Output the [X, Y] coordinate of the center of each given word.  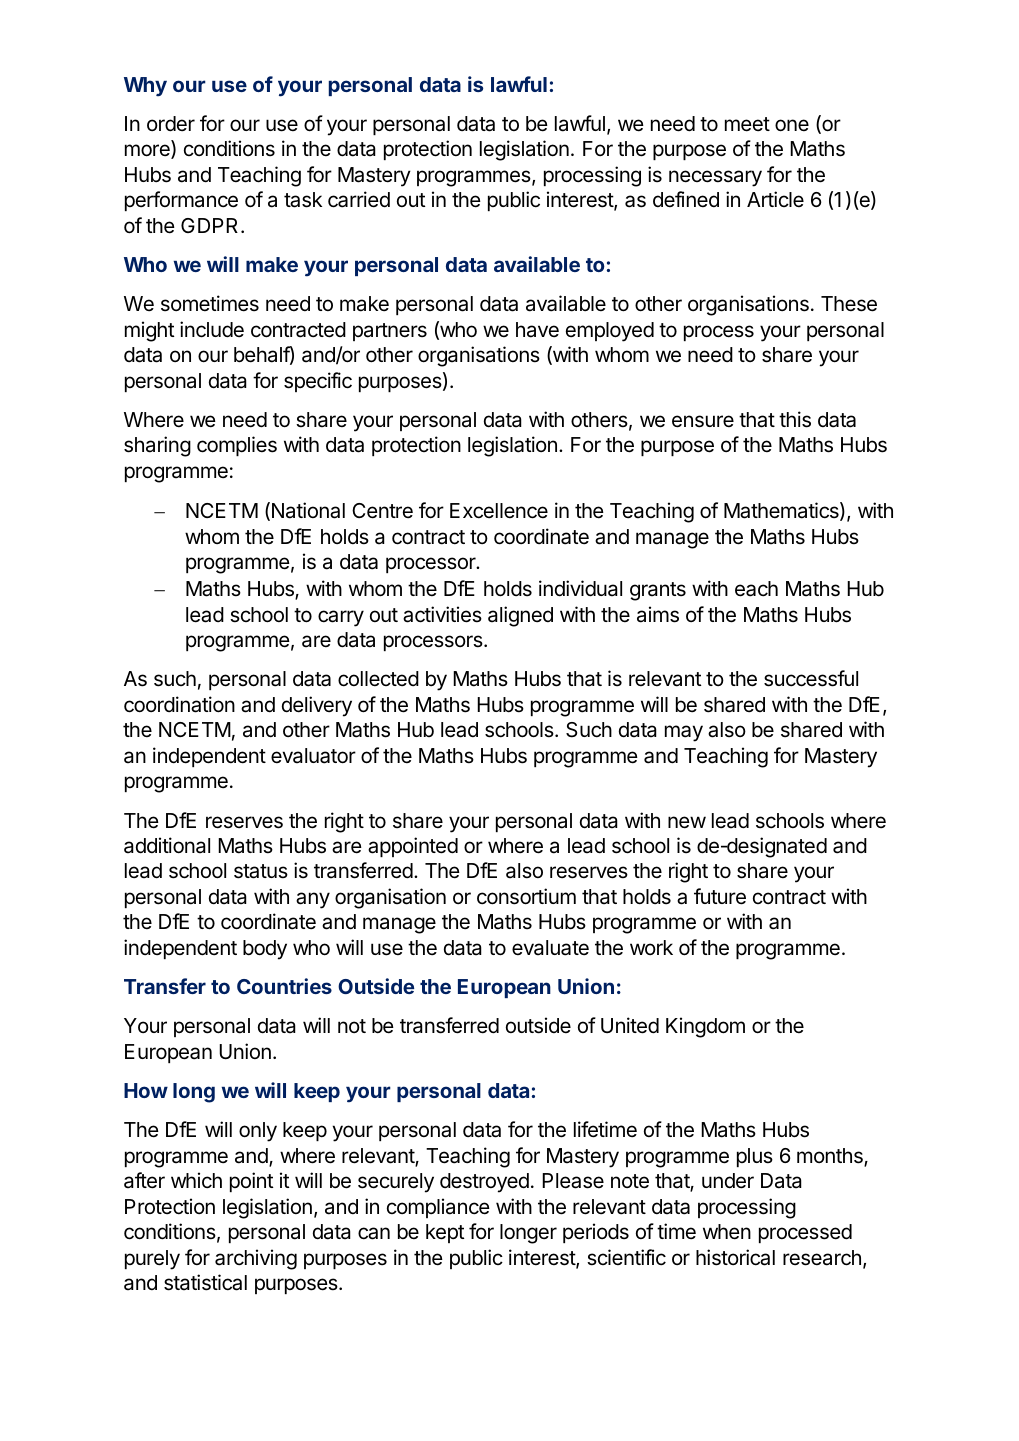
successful [811, 678]
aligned [520, 616]
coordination [179, 704]
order [171, 124]
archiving [256, 1259]
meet [747, 124]
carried [359, 199]
